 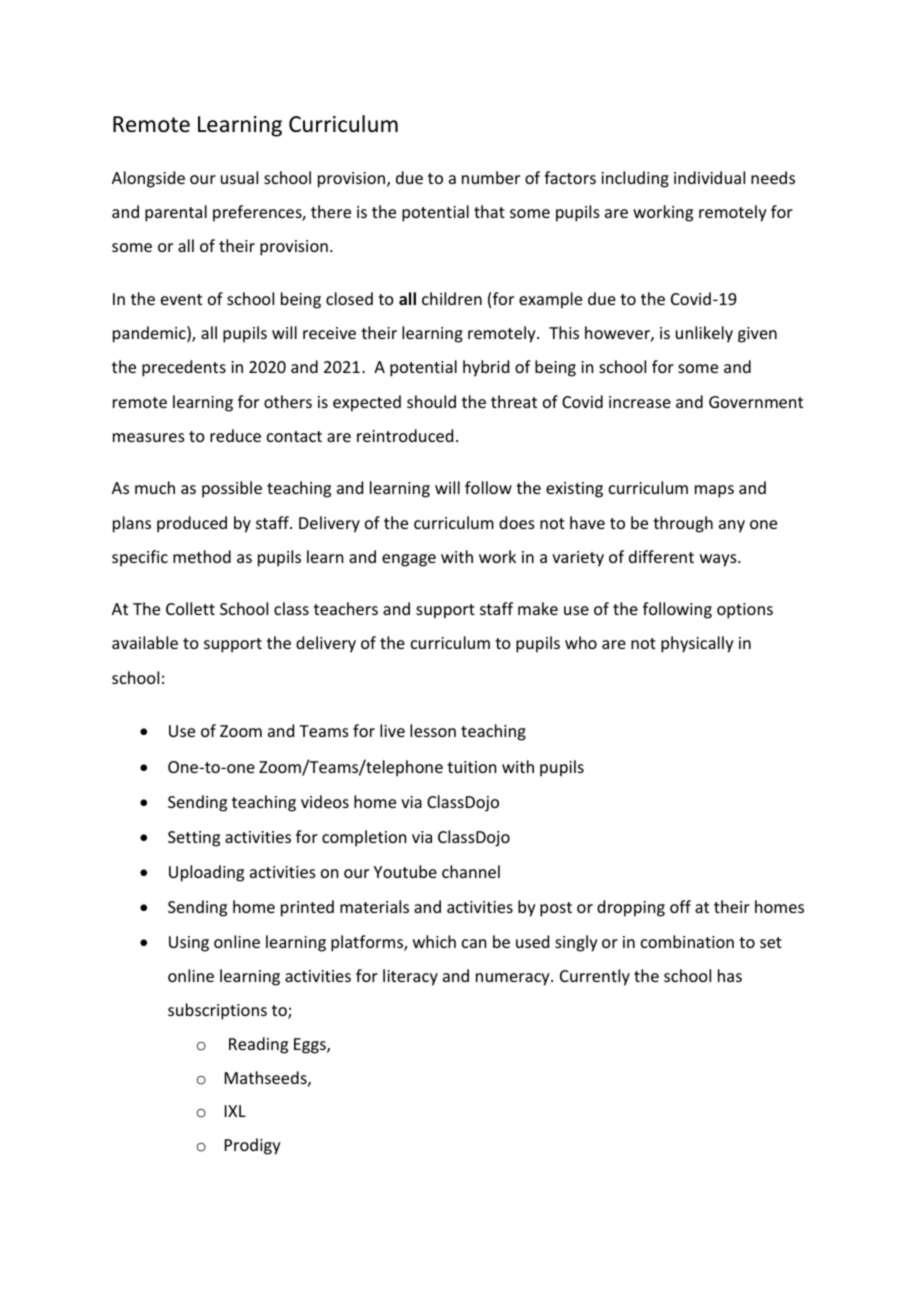 I want to click on off, so click(x=680, y=906).
